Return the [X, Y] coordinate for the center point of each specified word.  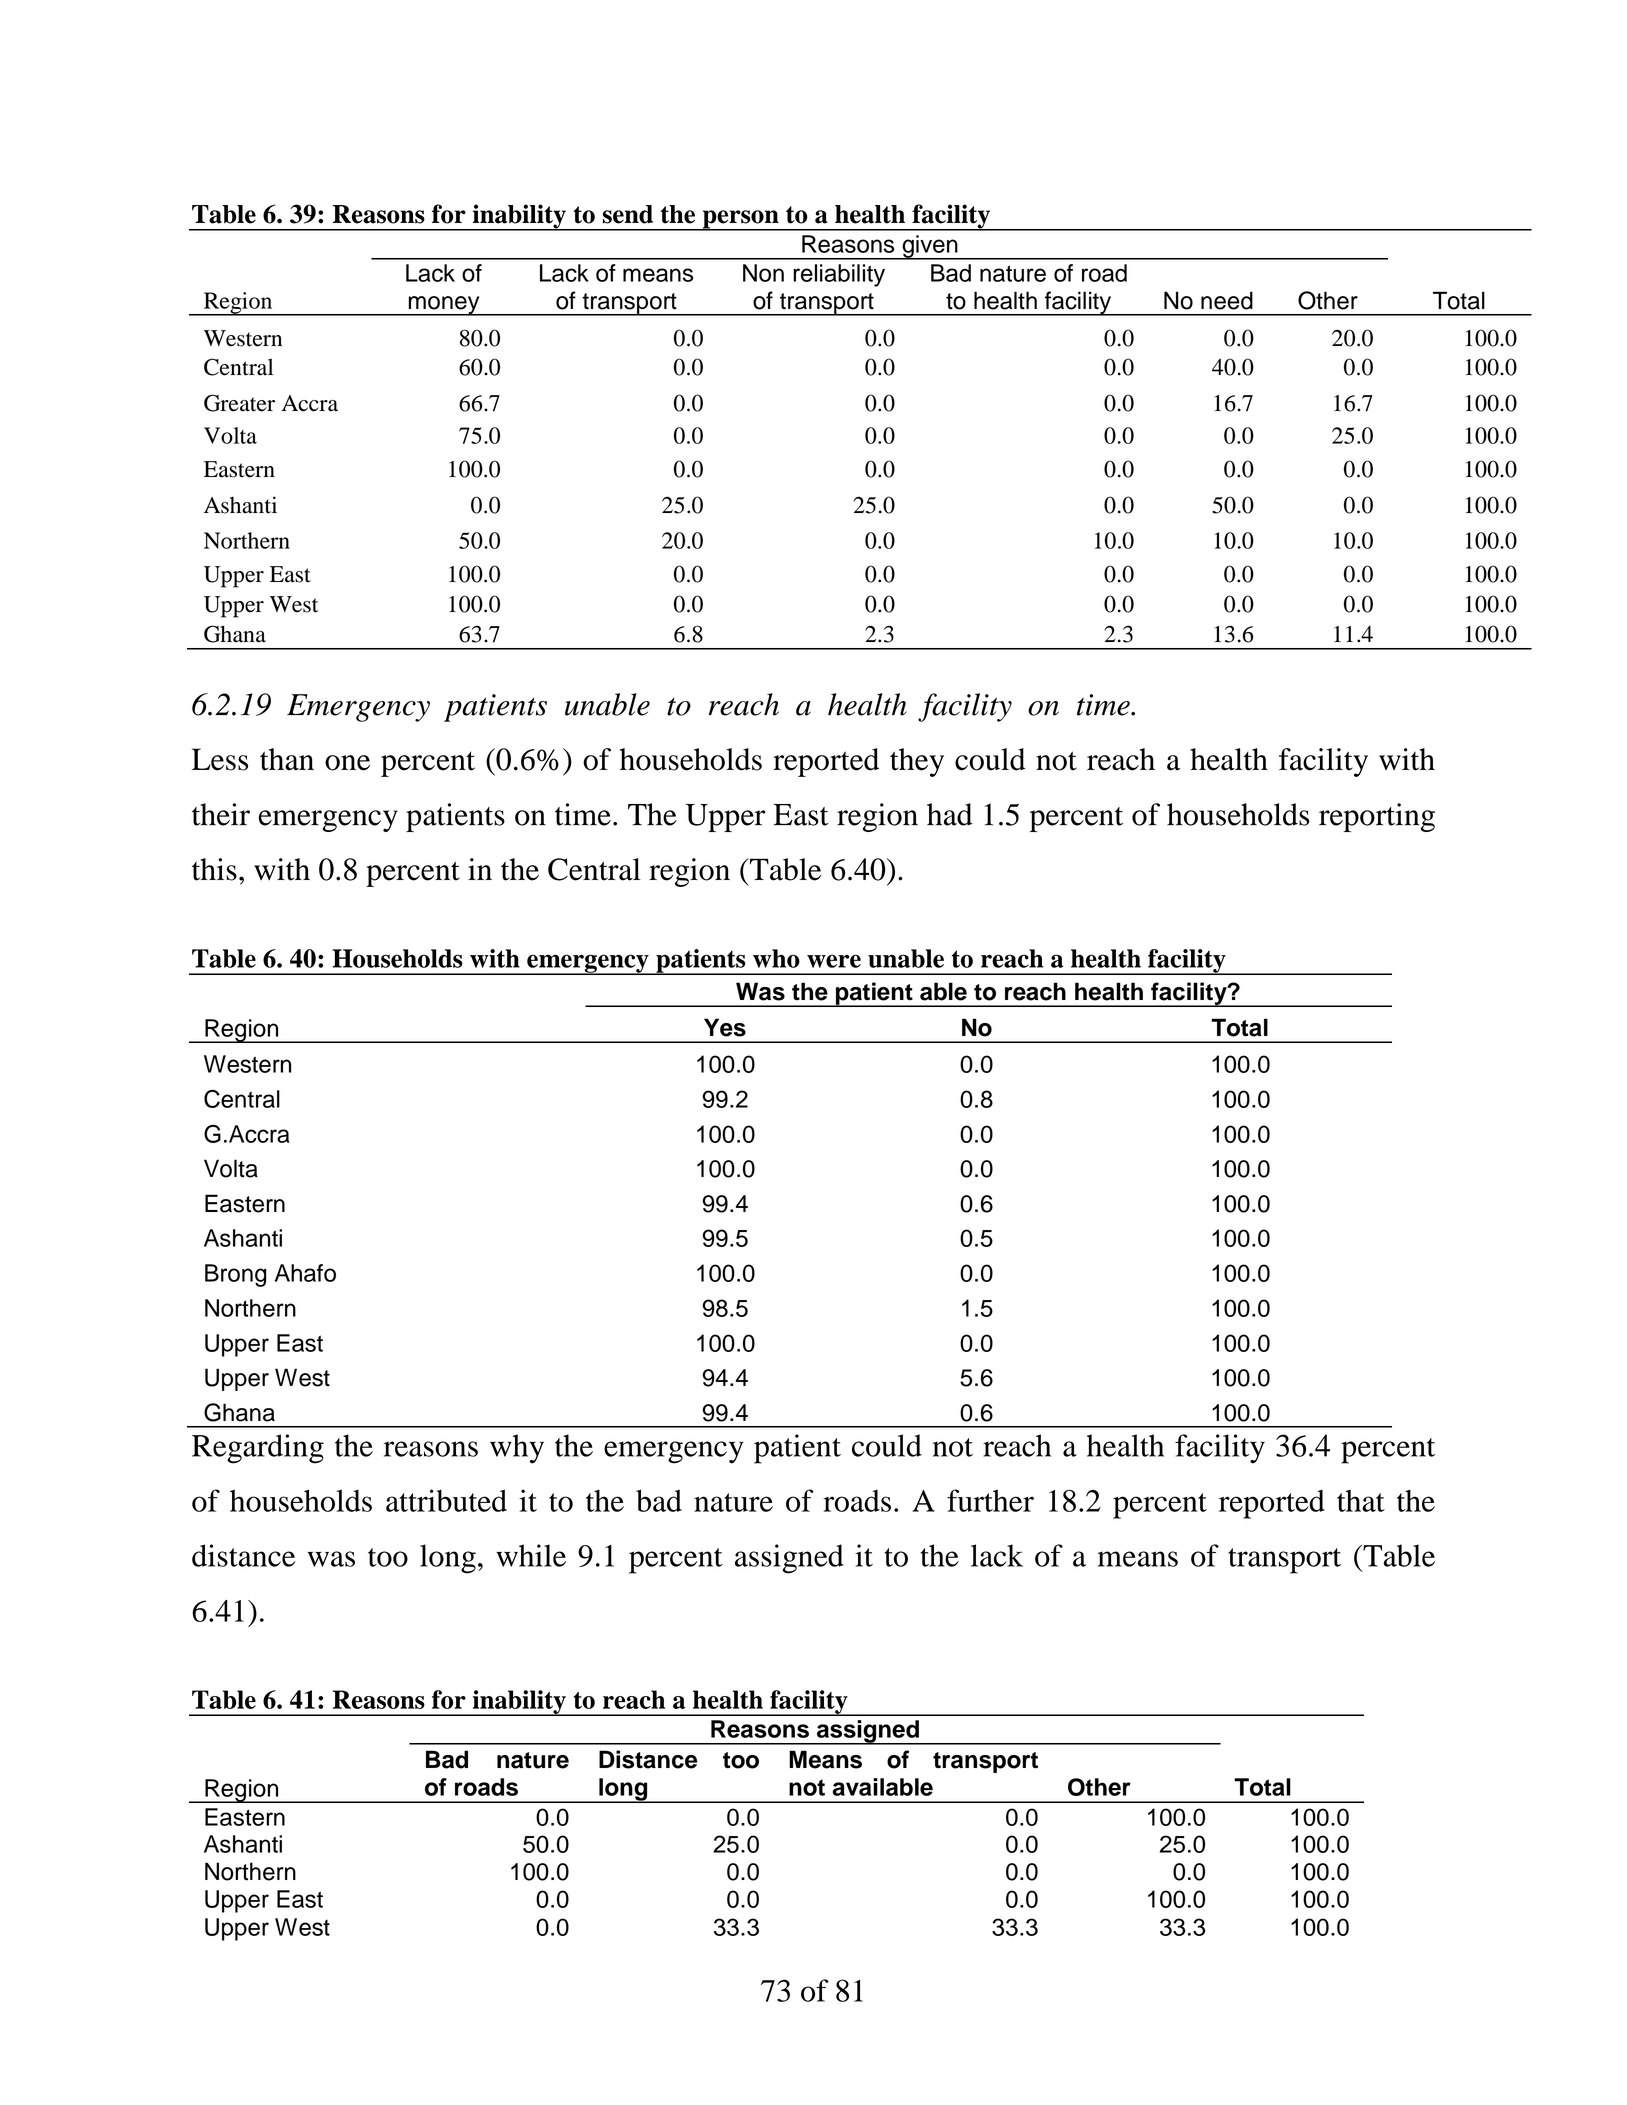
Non [763, 273]
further [990, 1500]
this [214, 869]
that [1361, 1501]
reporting [1377, 817]
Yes [725, 1027]
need [1227, 300]
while [531, 1555]
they [917, 762]
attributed [446, 1500]
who [776, 958]
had [950, 814]
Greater [239, 403]
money [444, 306]
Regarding [258, 1449]
